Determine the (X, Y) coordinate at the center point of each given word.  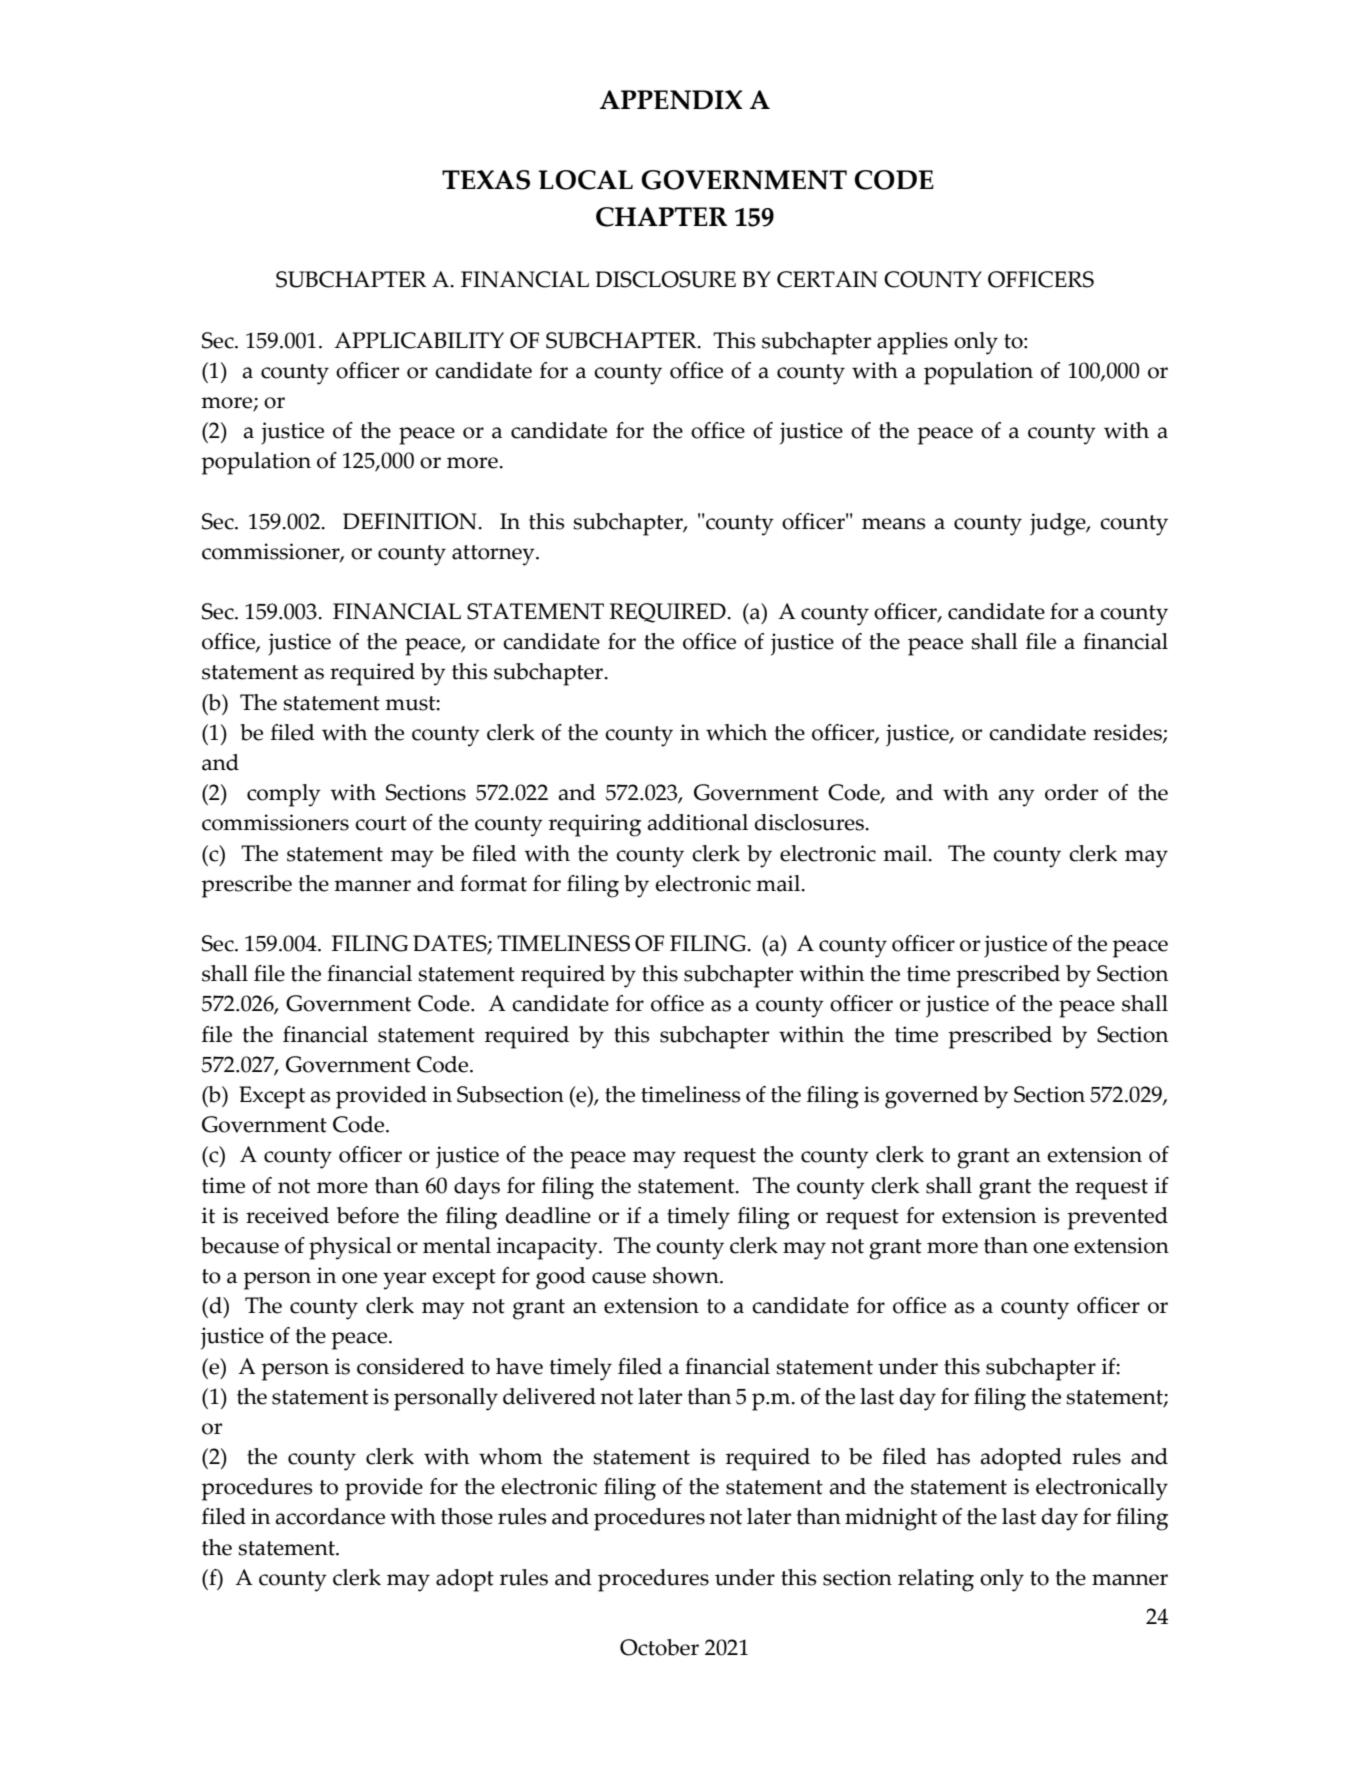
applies (912, 343)
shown (687, 1275)
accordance (330, 1516)
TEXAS (486, 180)
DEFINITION (411, 521)
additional (697, 822)
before (368, 1215)
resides (1128, 733)
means (894, 524)
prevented (1117, 1218)
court (381, 823)
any (1016, 798)
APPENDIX (671, 100)
